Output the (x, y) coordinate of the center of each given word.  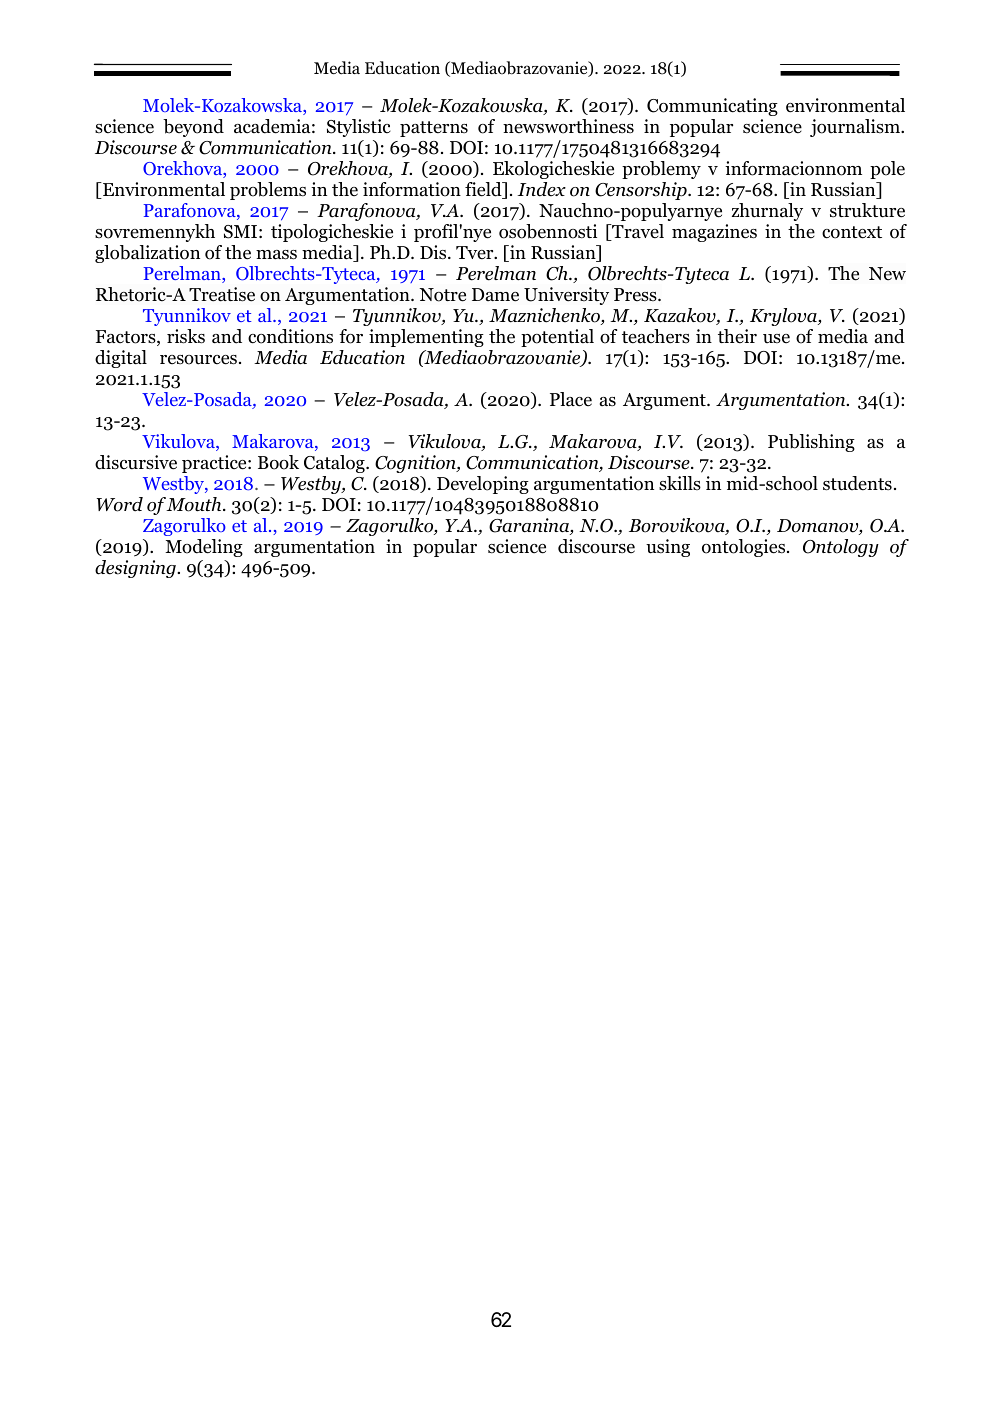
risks (186, 336)
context (852, 232)
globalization (147, 254)
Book (278, 462)
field (484, 190)
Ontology (841, 548)
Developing (483, 485)
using (668, 548)
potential (557, 338)
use (776, 338)
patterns (434, 129)
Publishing (811, 443)
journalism (856, 128)
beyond (193, 128)
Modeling (204, 548)
